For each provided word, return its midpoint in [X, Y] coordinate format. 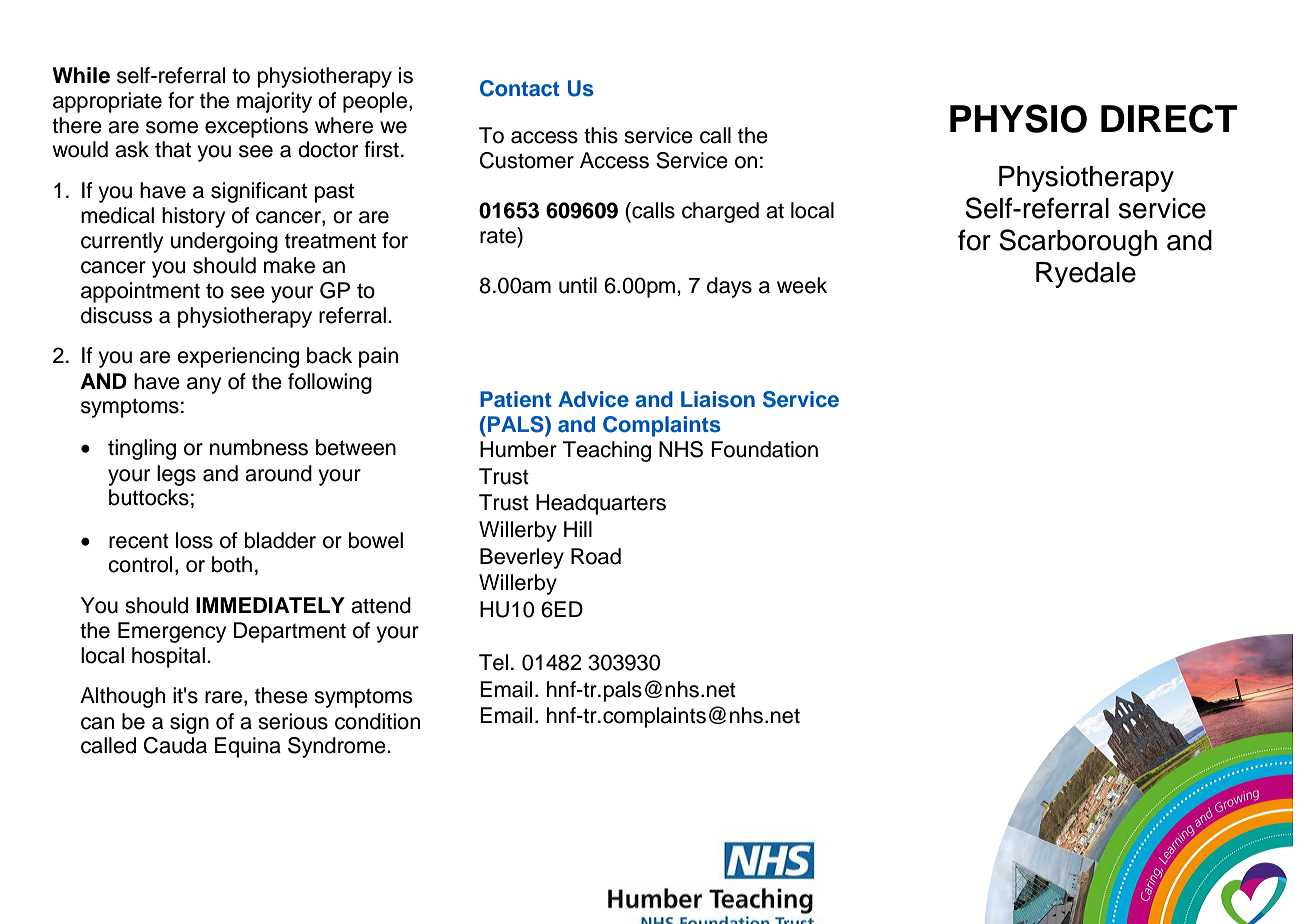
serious [293, 721]
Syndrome [338, 747]
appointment [140, 292]
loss [194, 540]
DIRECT [1169, 118]
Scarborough [1078, 242]
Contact [520, 88]
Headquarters [601, 504]
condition [377, 721]
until [578, 285]
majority [274, 102]
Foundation [764, 449]
